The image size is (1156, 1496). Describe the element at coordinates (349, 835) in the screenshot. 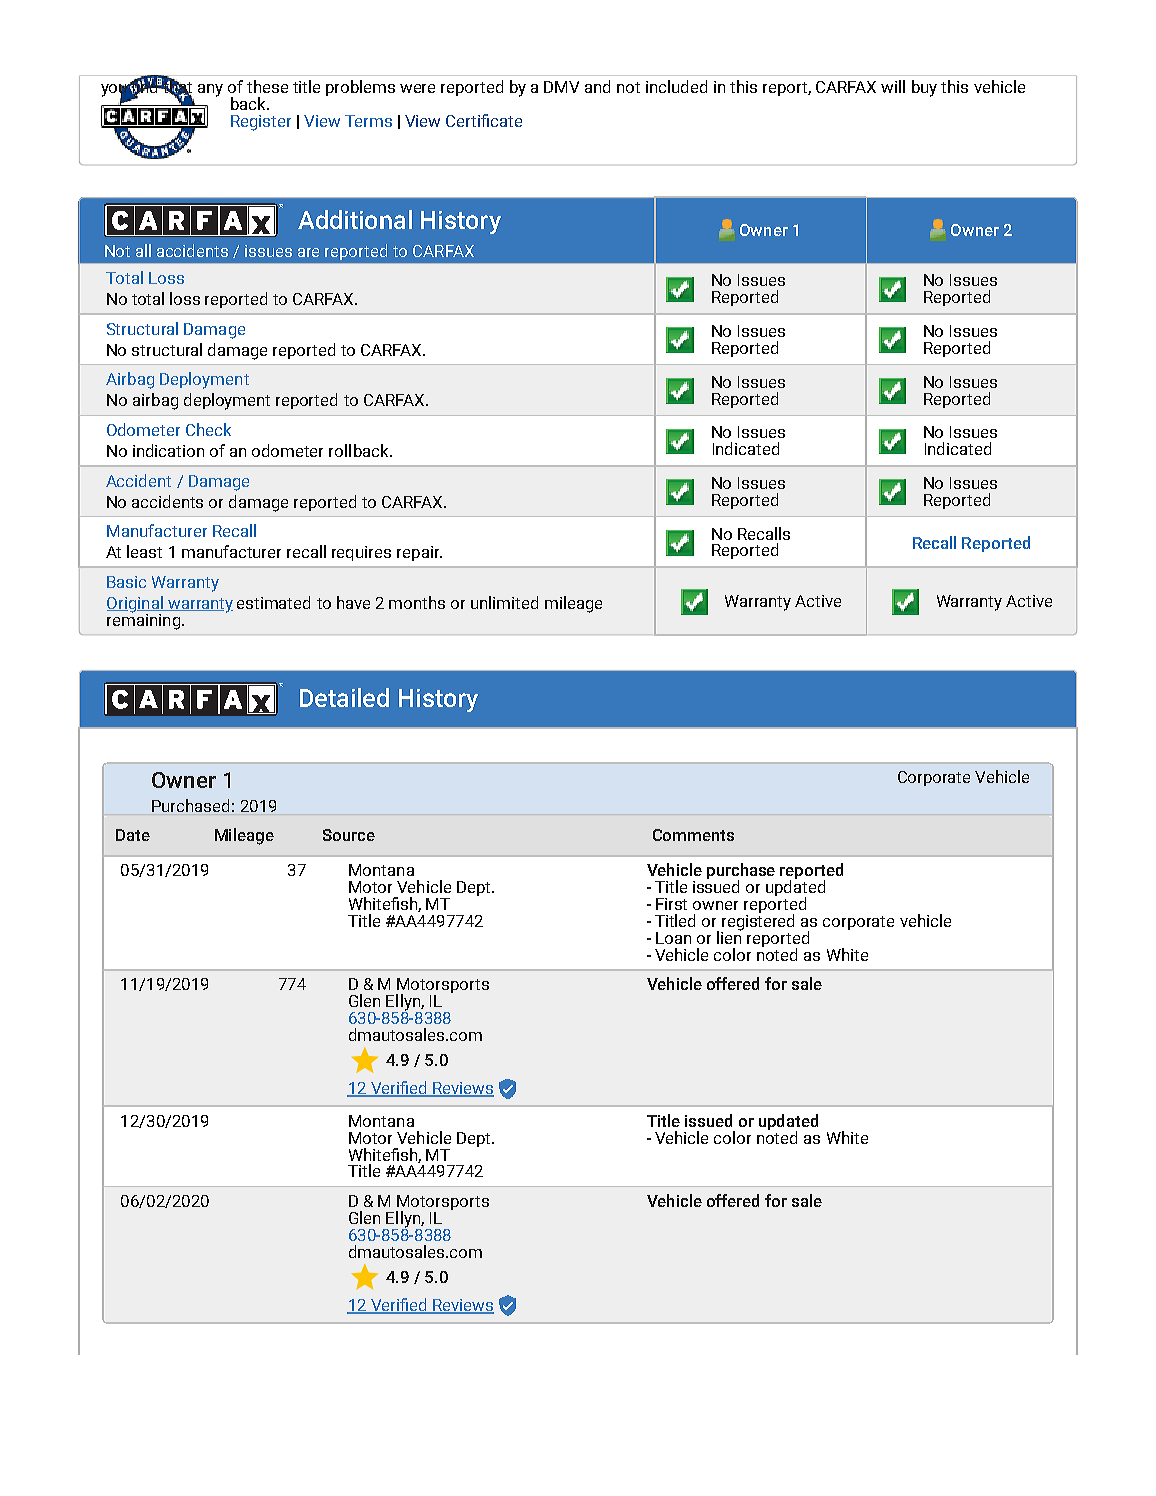

I see `Source` at that location.
